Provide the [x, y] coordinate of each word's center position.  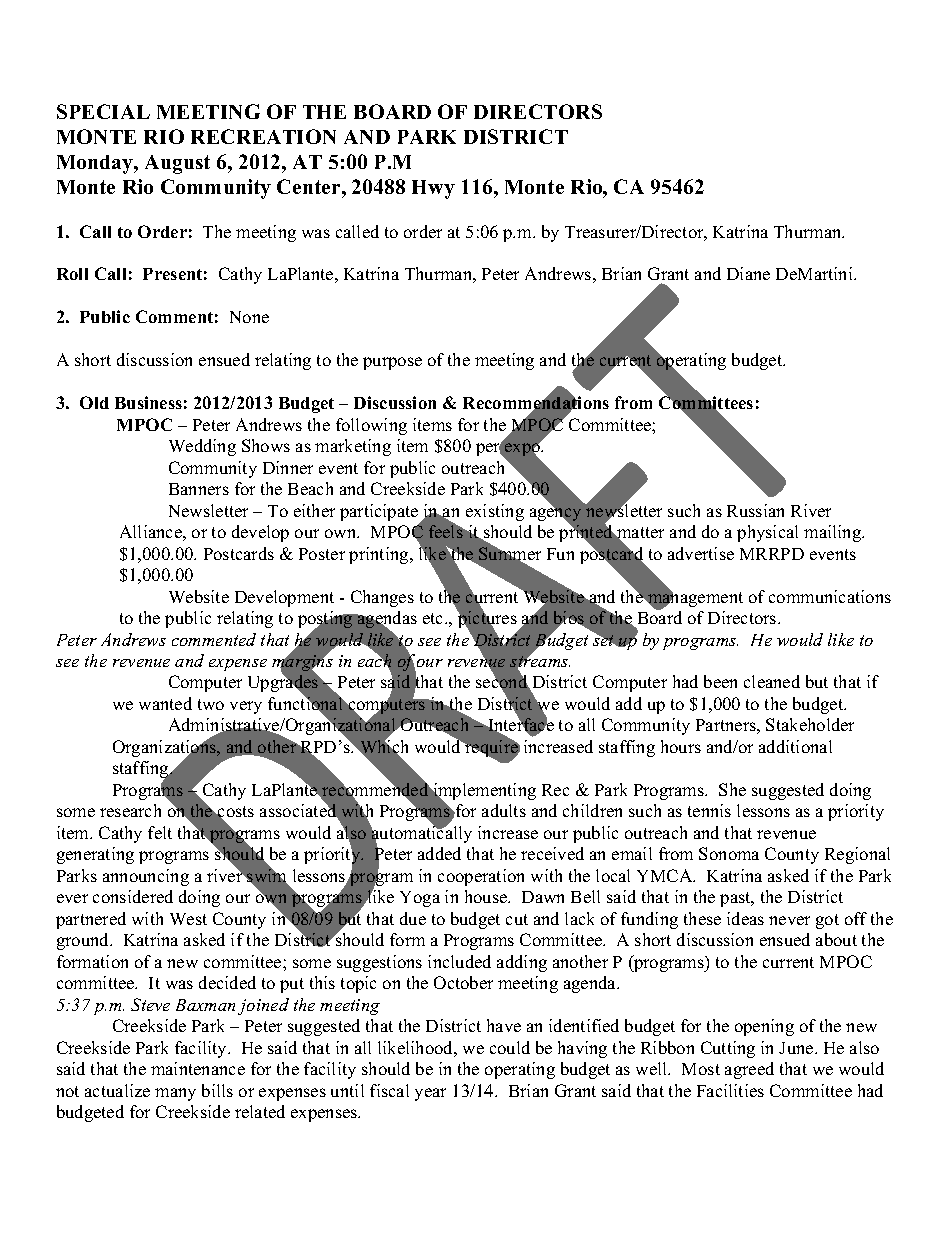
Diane [748, 273]
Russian [755, 510]
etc [434, 618]
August [177, 164]
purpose [392, 363]
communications [830, 596]
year [430, 1094]
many [175, 1094]
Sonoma [729, 853]
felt [160, 832]
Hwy [433, 189]
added [439, 853]
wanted [165, 703]
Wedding [202, 447]
